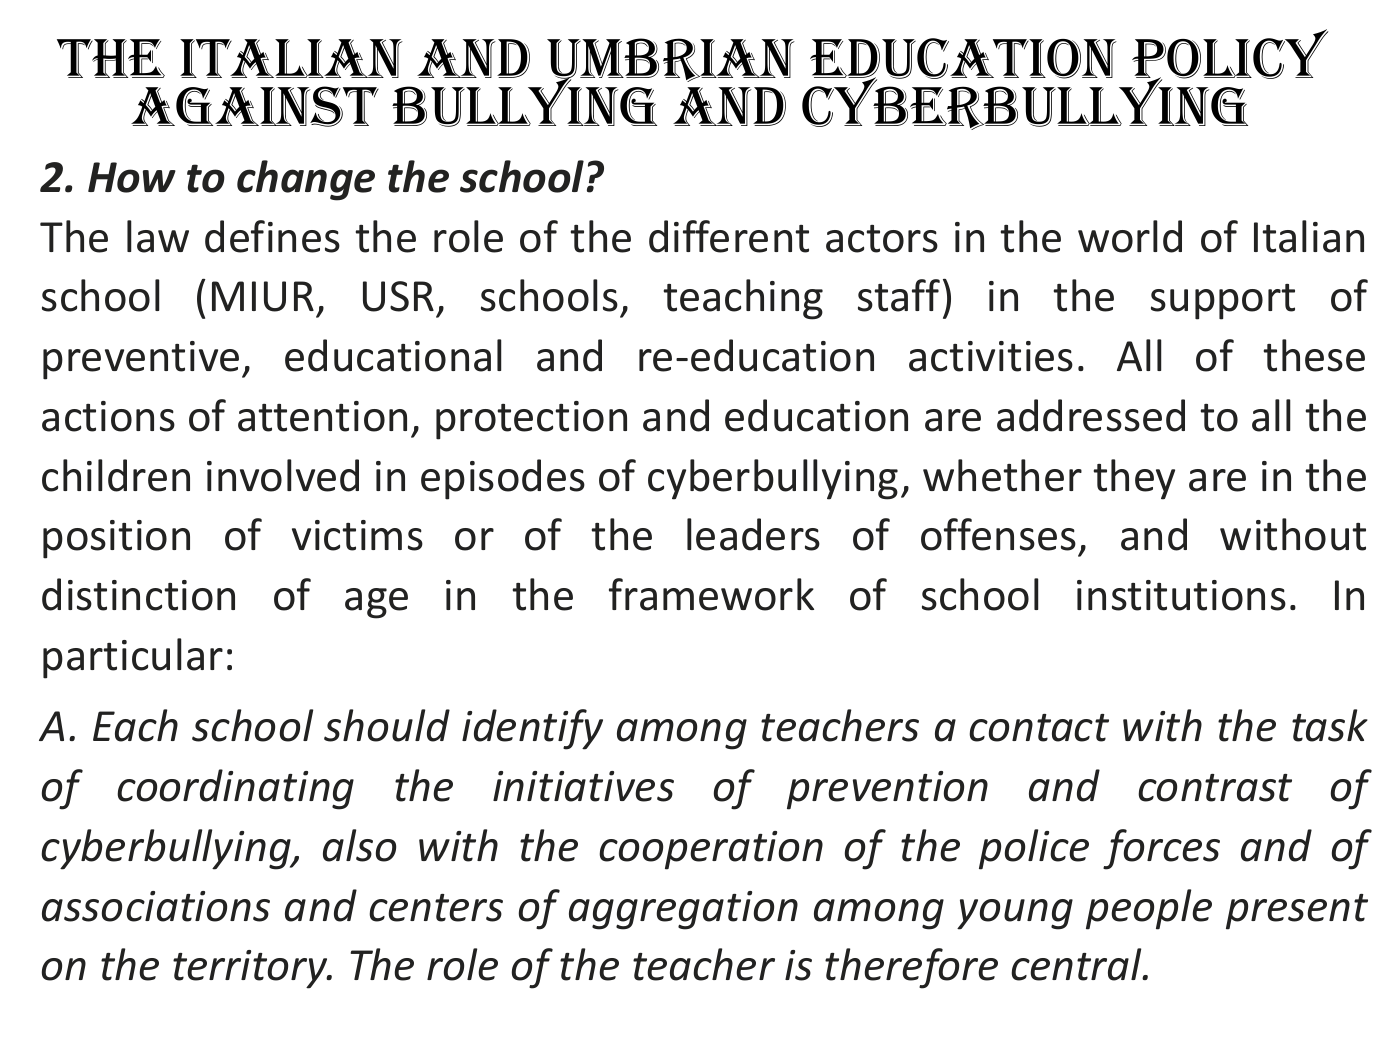  Describe the element at coordinates (235, 789) in the screenshot. I see `coordinating` at that location.
